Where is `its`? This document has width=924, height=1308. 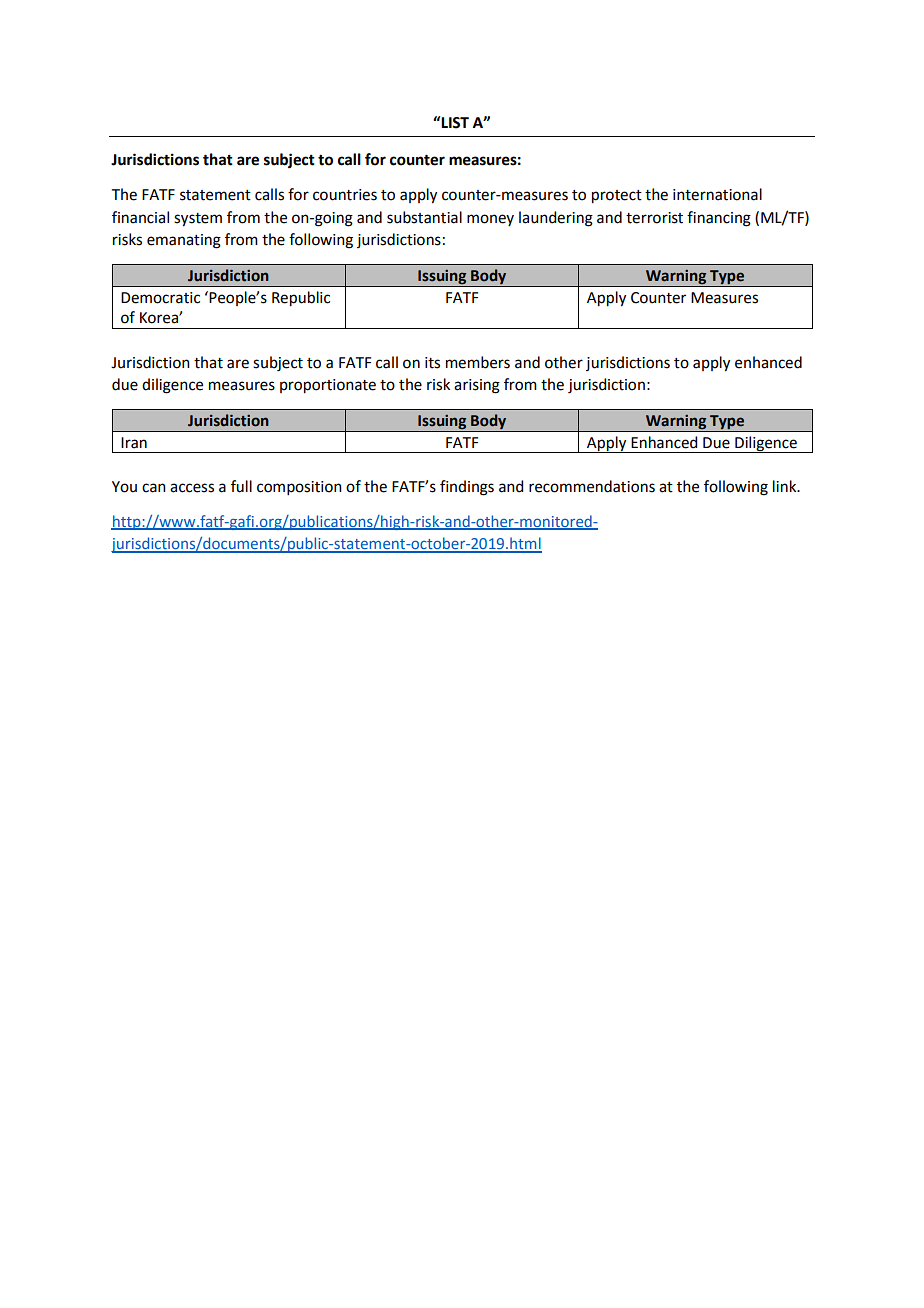 its is located at coordinates (432, 363).
